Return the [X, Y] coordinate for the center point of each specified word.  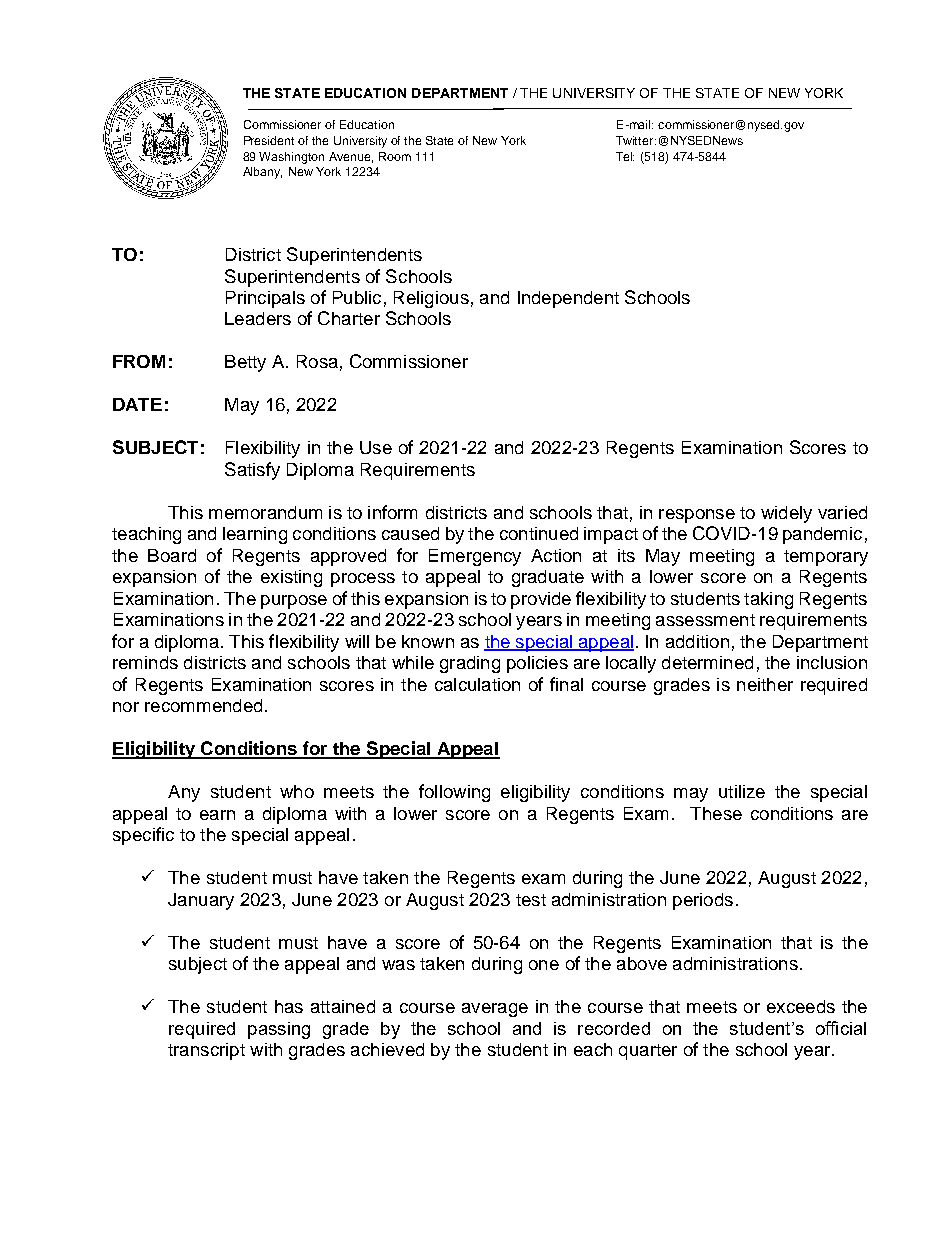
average [495, 1010]
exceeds [801, 1006]
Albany [262, 173]
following [454, 793]
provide [541, 600]
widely [786, 514]
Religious [431, 299]
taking [768, 600]
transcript [206, 1051]
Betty [245, 363]
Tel [625, 156]
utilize [742, 791]
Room [395, 156]
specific [143, 836]
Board [172, 555]
